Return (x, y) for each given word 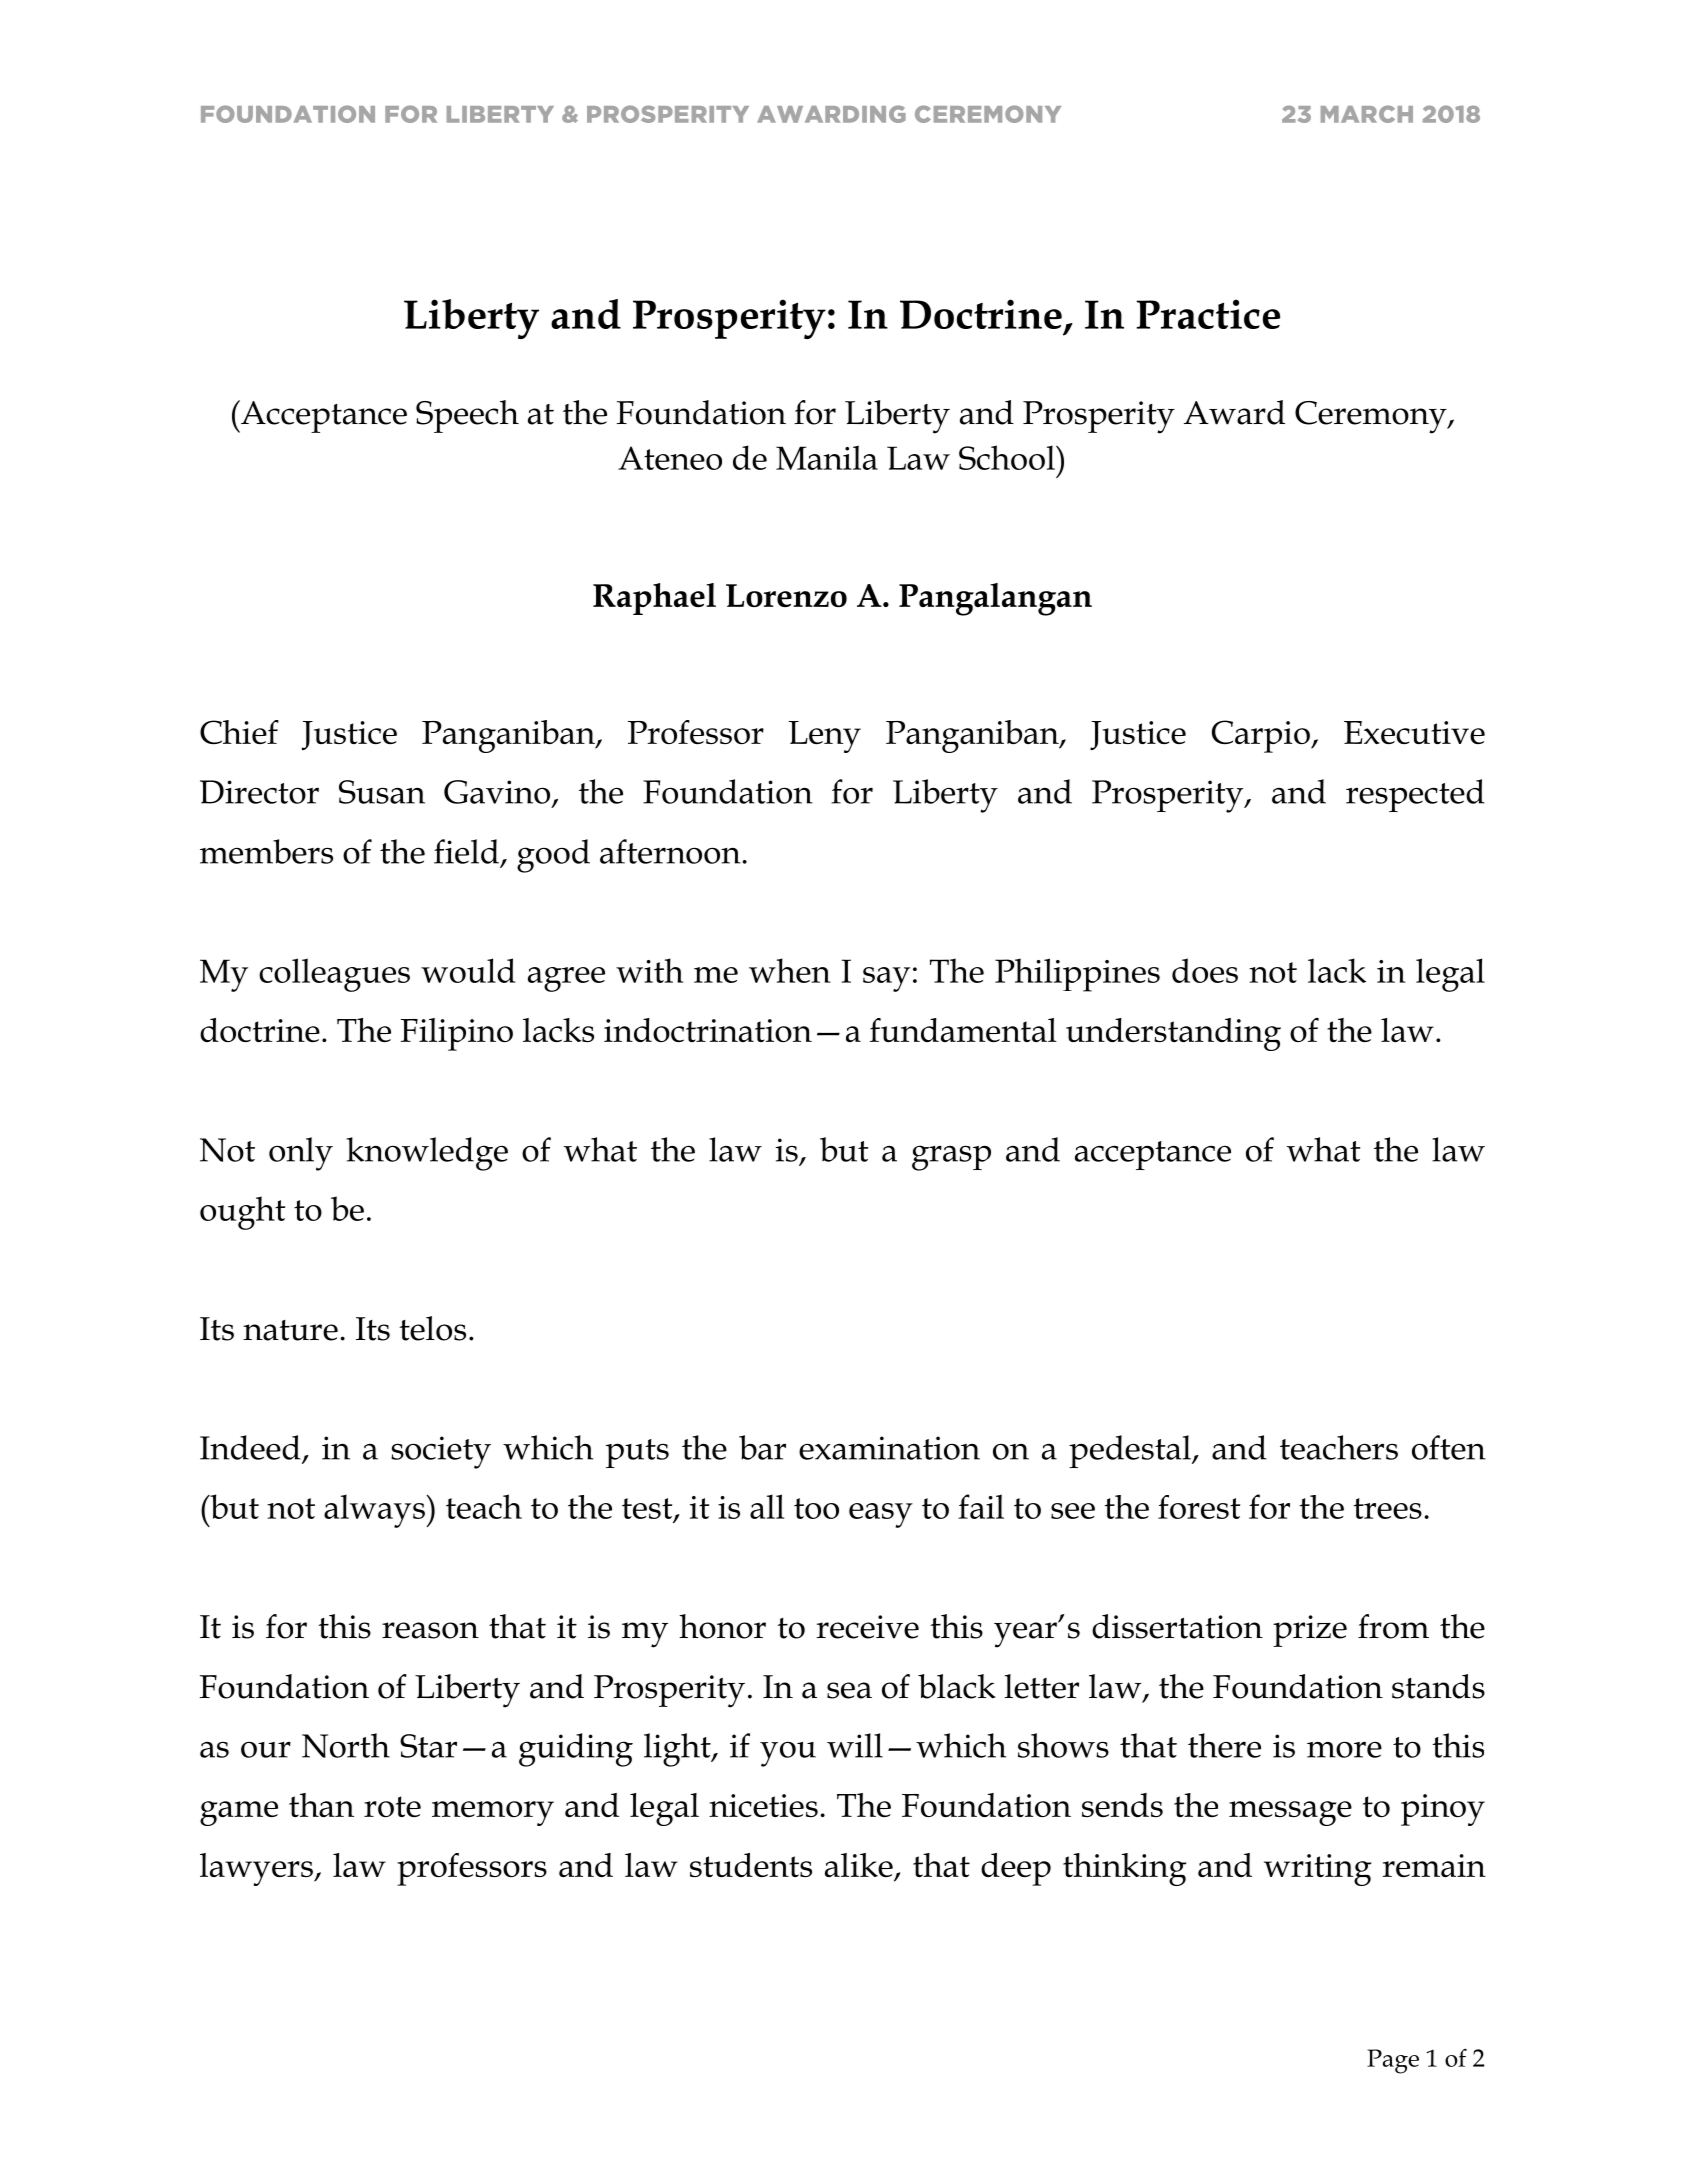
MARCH (1367, 114)
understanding (1173, 1034)
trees (1388, 1508)
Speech (467, 416)
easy (881, 1515)
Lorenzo (786, 595)
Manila (827, 457)
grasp (951, 1158)
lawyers (257, 1869)
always (374, 1511)
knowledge (427, 1154)
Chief (239, 732)
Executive (1414, 732)
